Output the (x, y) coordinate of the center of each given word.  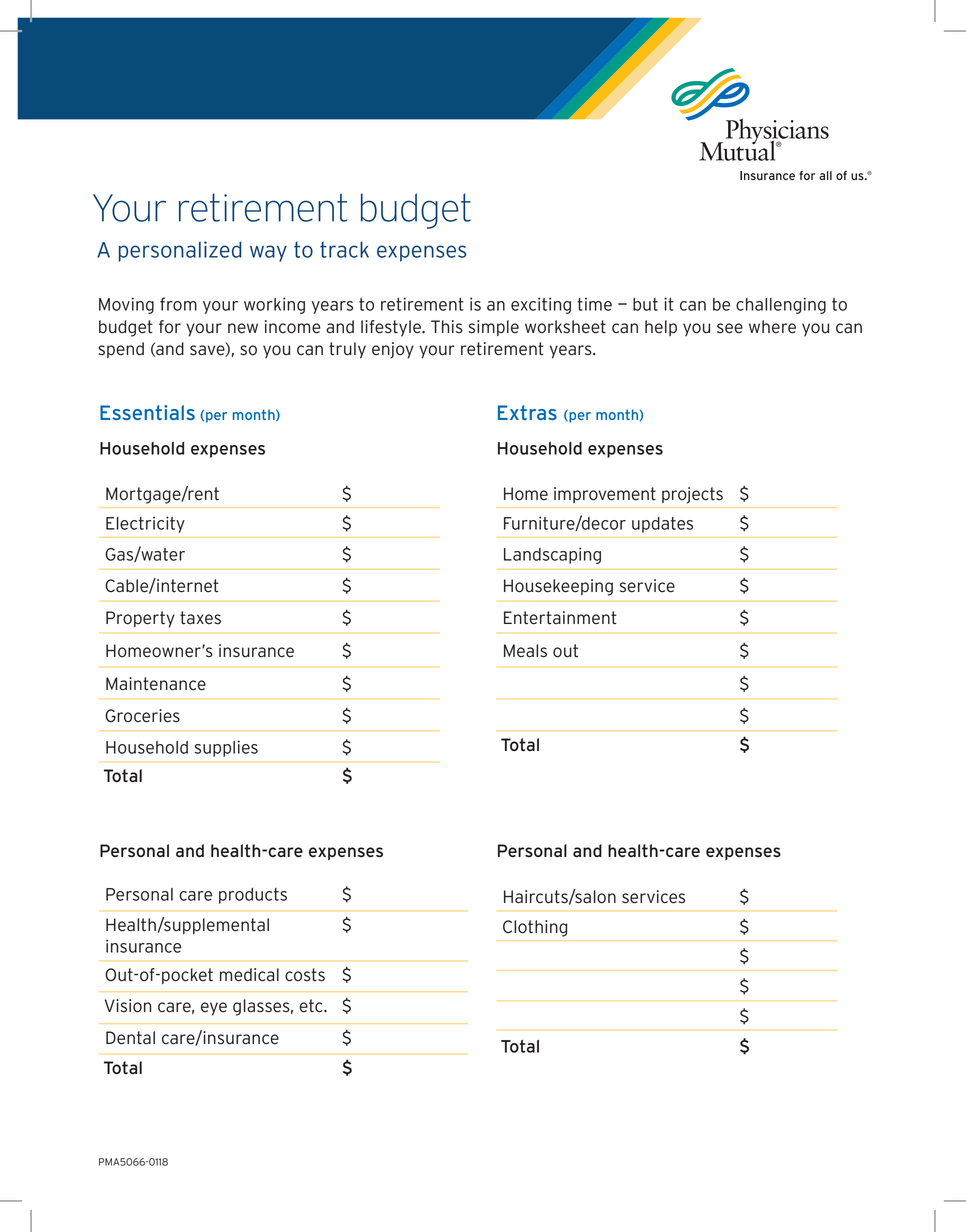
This (447, 326)
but (645, 304)
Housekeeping (558, 587)
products (253, 896)
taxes (200, 618)
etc (312, 1006)
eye (214, 1009)
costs (305, 975)
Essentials (147, 412)
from (178, 304)
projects (692, 495)
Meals (525, 651)
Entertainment (560, 618)
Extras (527, 412)
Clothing (535, 928)
